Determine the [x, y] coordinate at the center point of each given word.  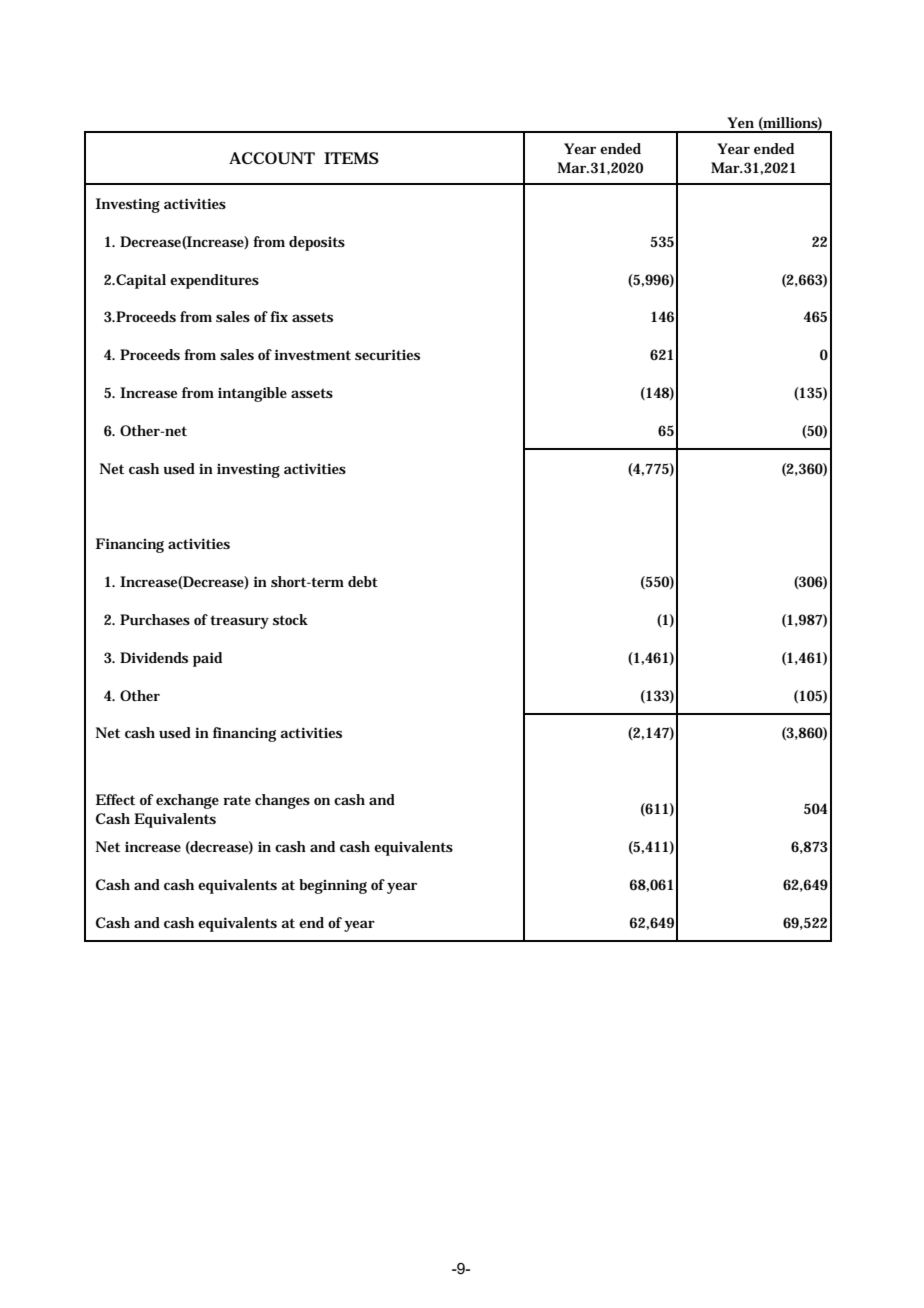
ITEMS [351, 158]
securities [387, 354]
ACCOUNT [272, 158]
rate [237, 800]
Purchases [155, 619]
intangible [252, 394]
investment [313, 354]
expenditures [214, 281]
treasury [239, 622]
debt [363, 581]
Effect [115, 799]
